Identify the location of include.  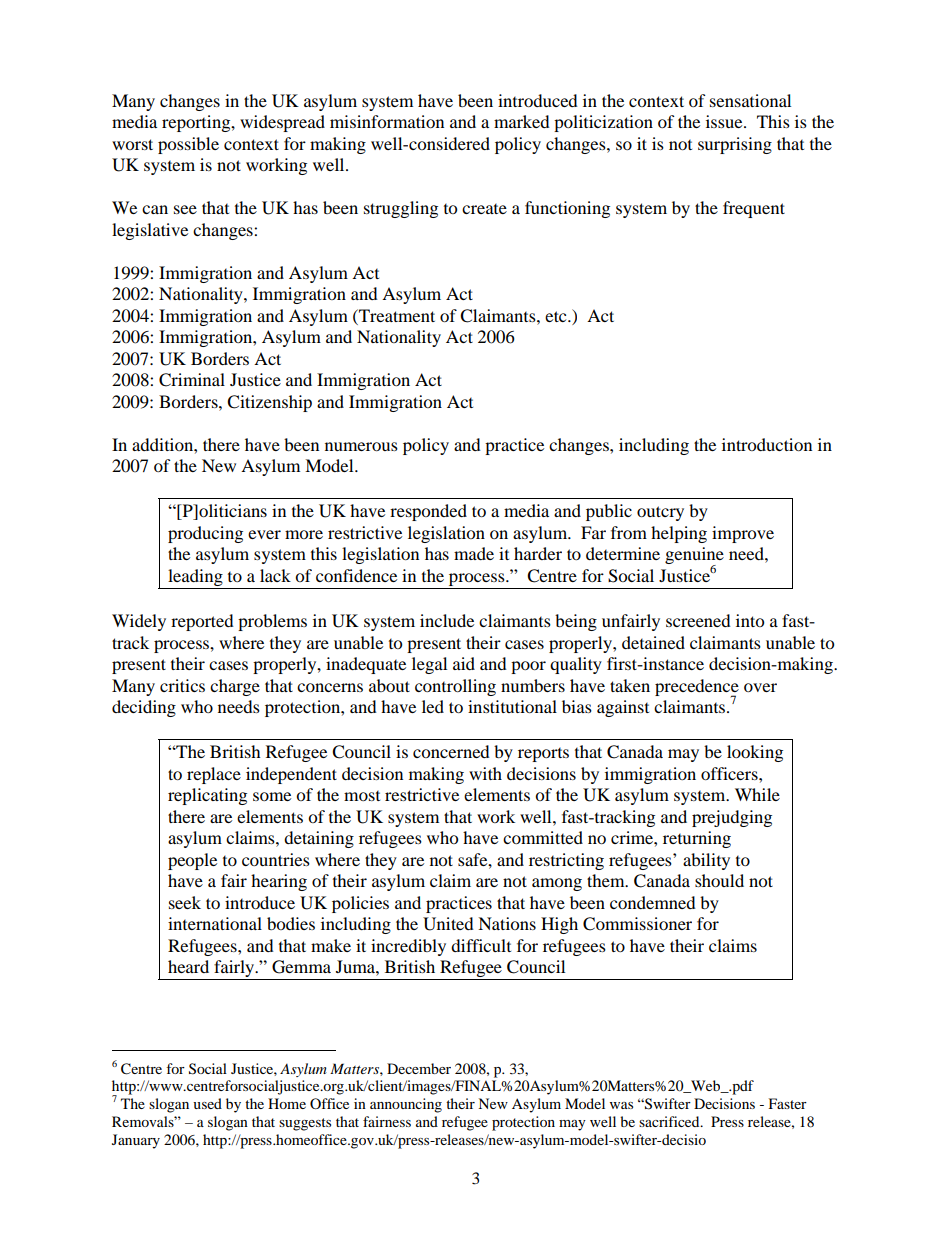
(447, 620).
